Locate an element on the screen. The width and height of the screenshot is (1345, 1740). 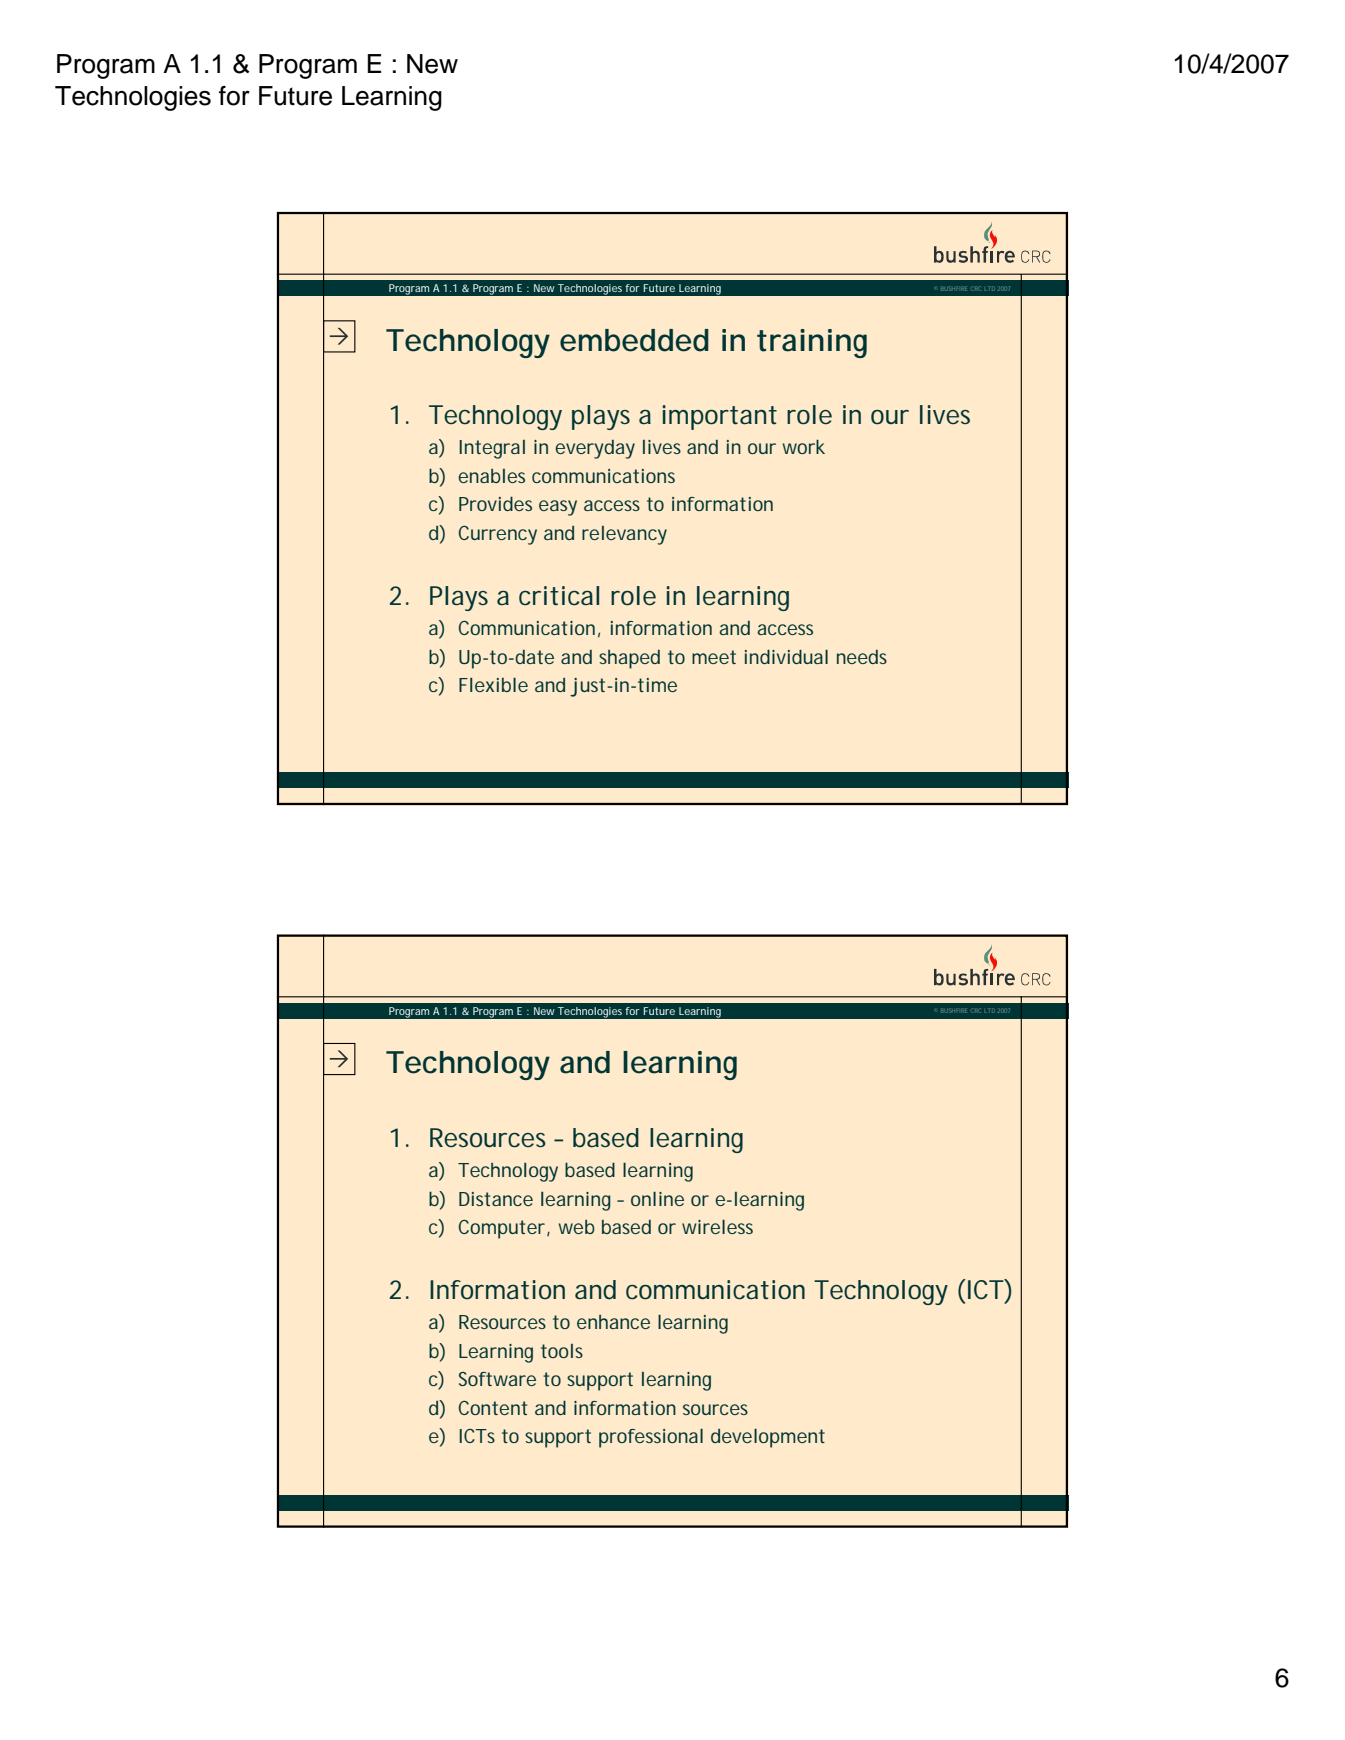
embedded is located at coordinates (634, 340).
